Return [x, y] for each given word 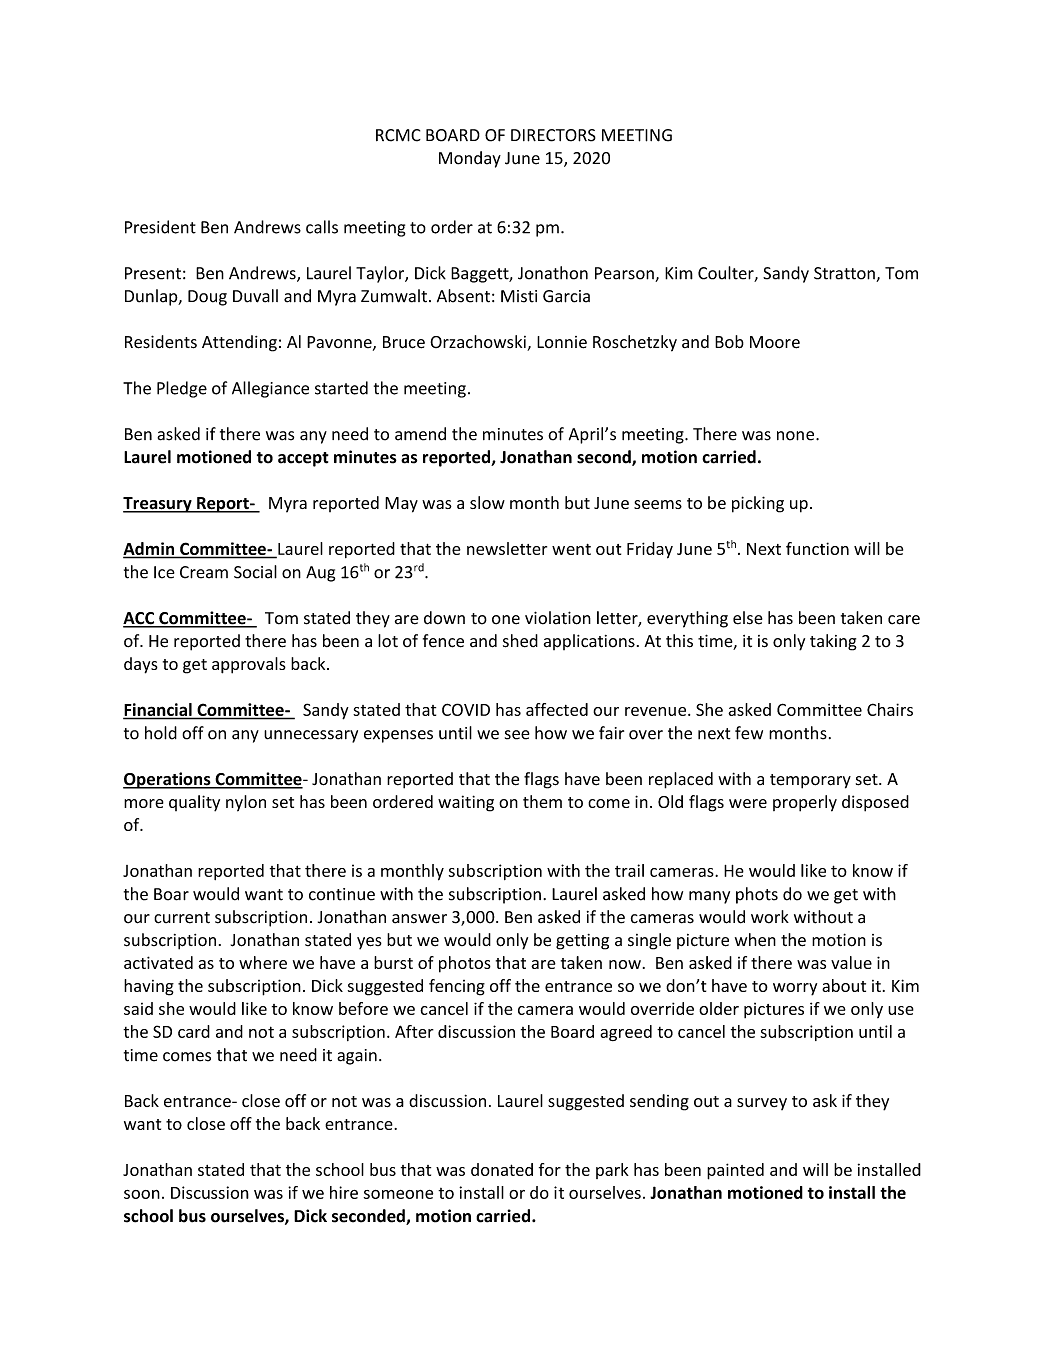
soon [142, 1194]
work [770, 917]
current [182, 918]
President [160, 227]
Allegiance [270, 389]
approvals [249, 665]
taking [833, 642]
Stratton [845, 274]
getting [582, 942]
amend [420, 434]
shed [520, 641]
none [797, 436]
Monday [470, 159]
